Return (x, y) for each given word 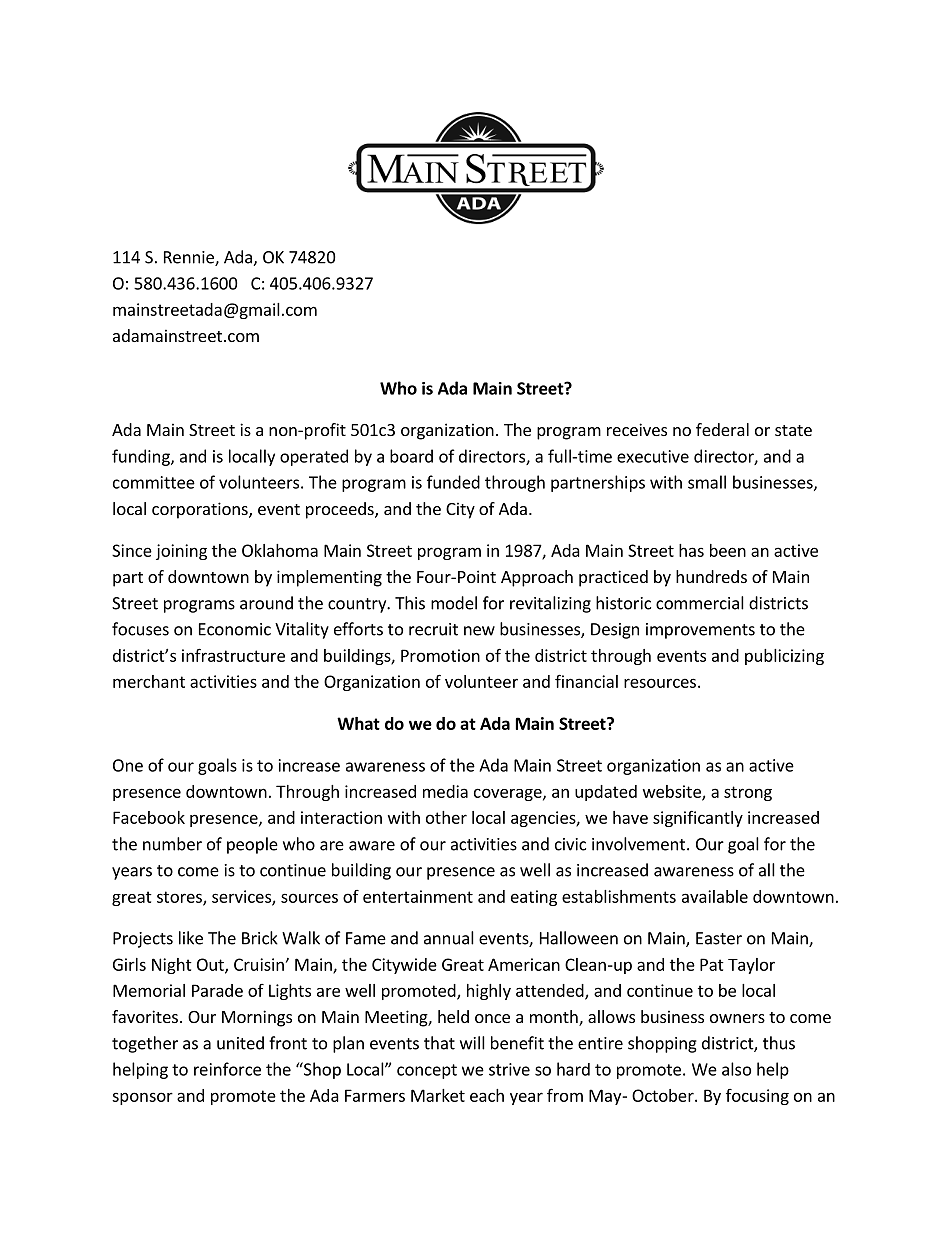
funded (453, 482)
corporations (201, 510)
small (707, 482)
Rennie (190, 258)
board (411, 456)
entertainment (418, 896)
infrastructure (233, 655)
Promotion (440, 655)
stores (180, 898)
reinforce (227, 1069)
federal (722, 429)
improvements (700, 631)
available (715, 896)
